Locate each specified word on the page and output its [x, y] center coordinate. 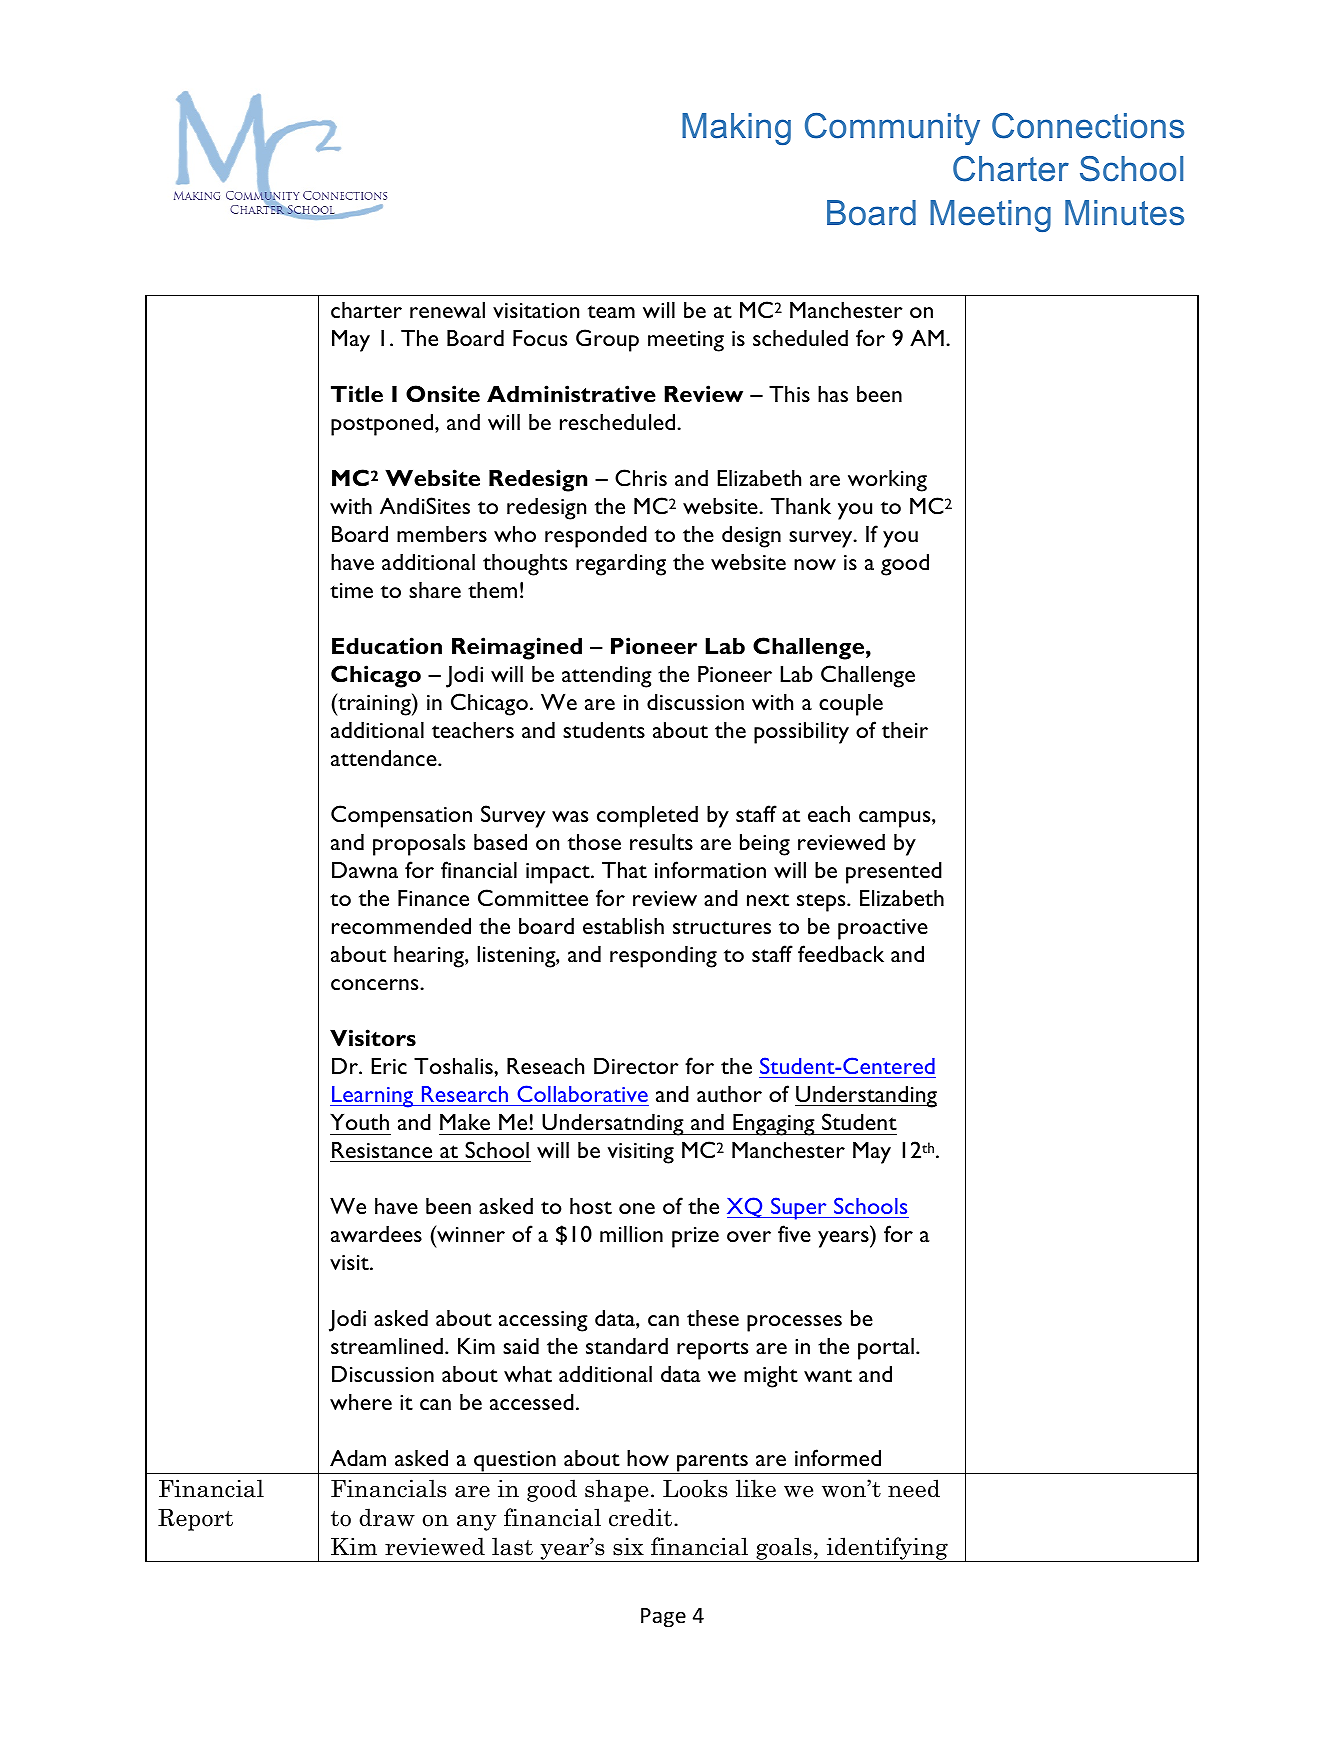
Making [736, 129]
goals [784, 1549]
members [442, 534]
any [477, 1523]
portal [886, 1349]
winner [470, 1233]
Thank [801, 506]
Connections [1088, 126]
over [749, 1236]
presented [894, 873]
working [887, 481]
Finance [433, 898]
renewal [447, 310]
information [710, 869]
